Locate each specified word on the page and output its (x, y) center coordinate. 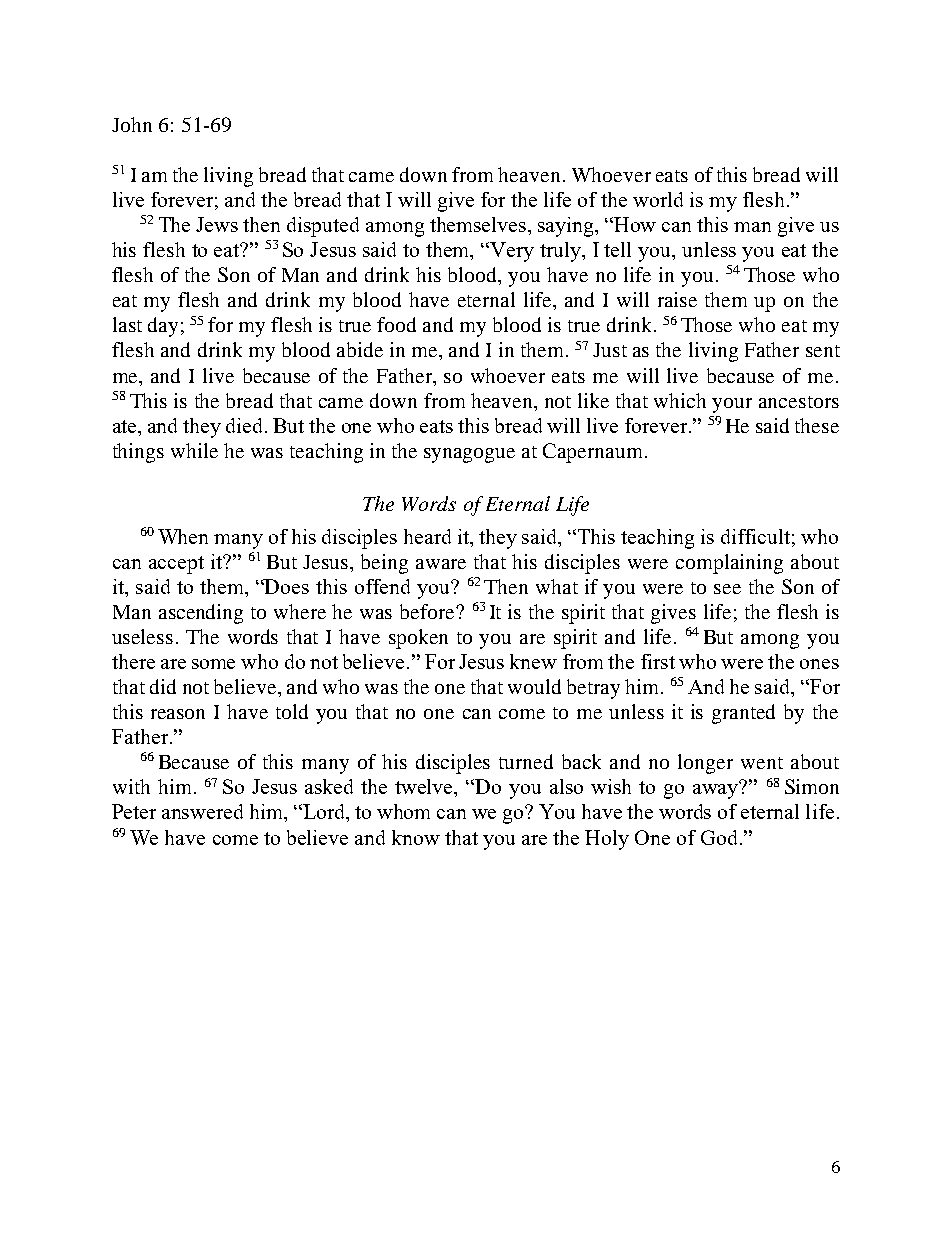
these (817, 425)
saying (567, 227)
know (416, 837)
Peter (134, 811)
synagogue (469, 455)
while (194, 450)
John (132, 124)
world (658, 199)
